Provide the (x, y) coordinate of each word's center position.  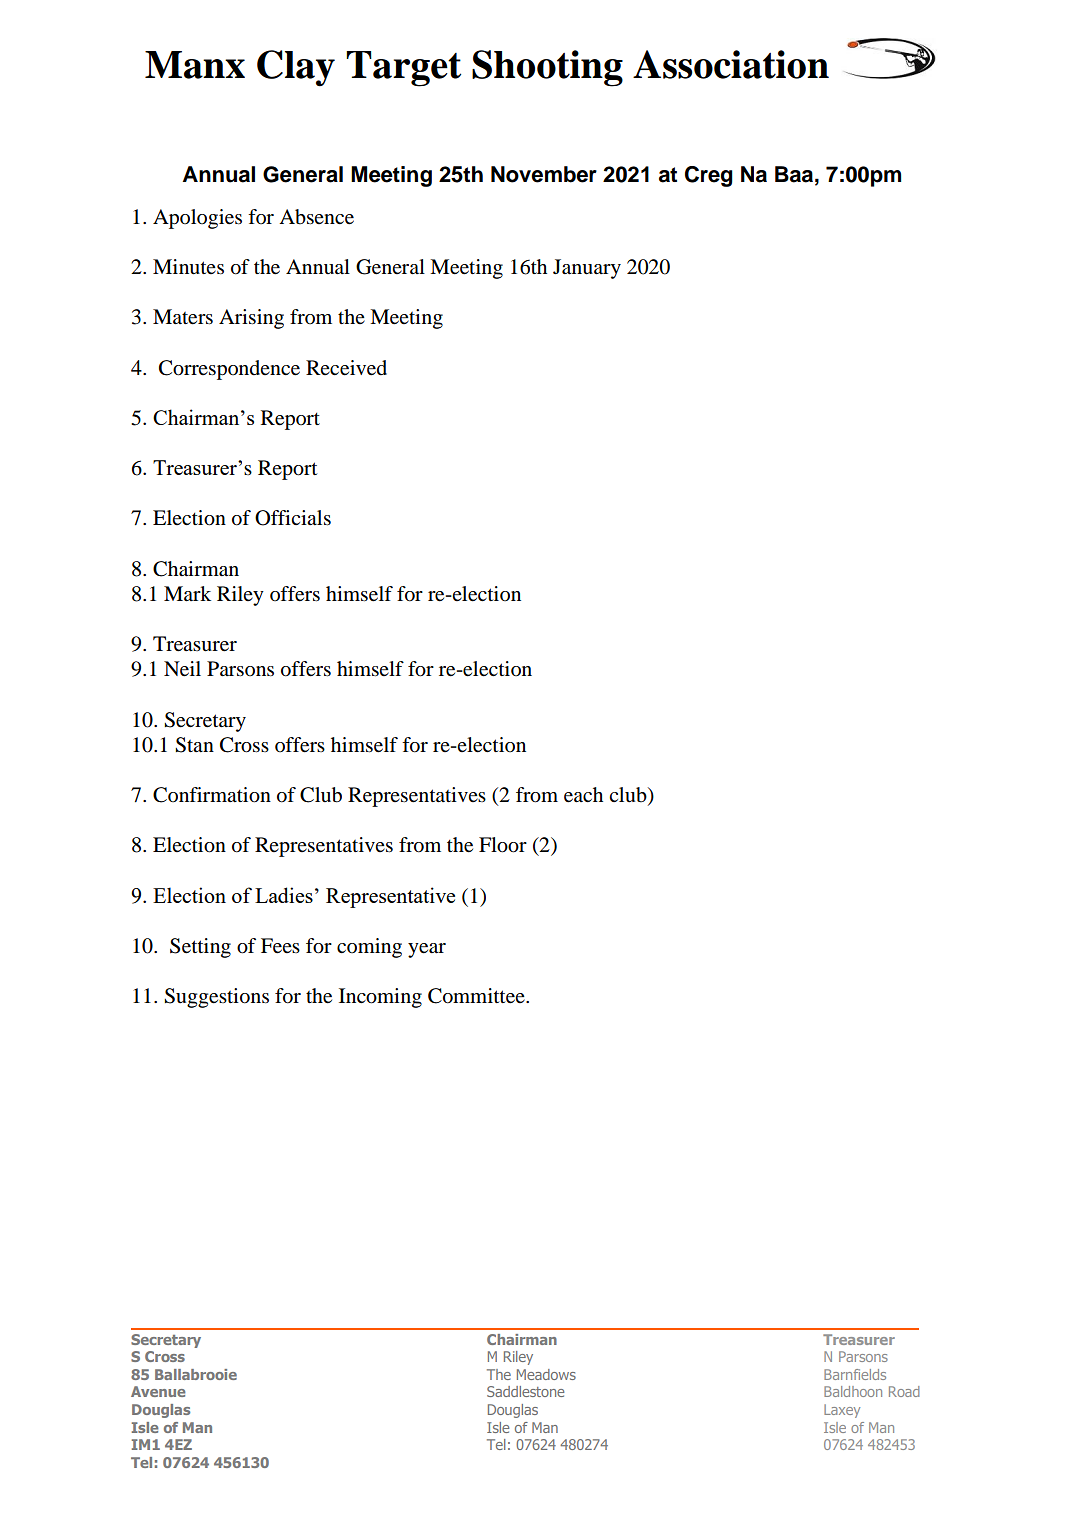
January (587, 269)
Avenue (158, 1391)
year (427, 950)
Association (731, 64)
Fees (280, 946)
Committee (477, 996)
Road (904, 1391)
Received (346, 368)
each (583, 795)
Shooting (547, 68)
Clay (296, 68)
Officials (293, 518)
